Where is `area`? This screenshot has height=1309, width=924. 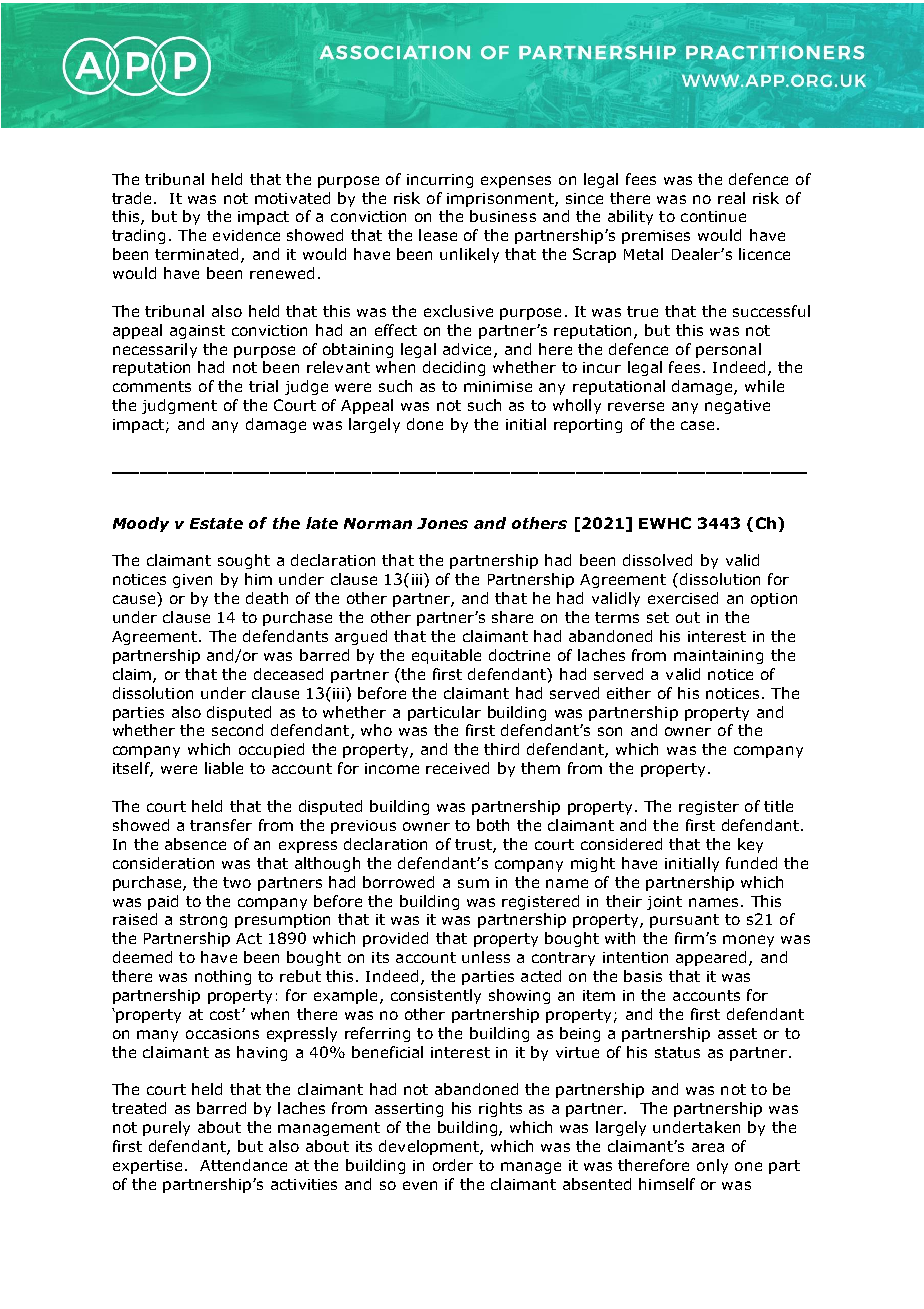
area is located at coordinates (708, 1147).
